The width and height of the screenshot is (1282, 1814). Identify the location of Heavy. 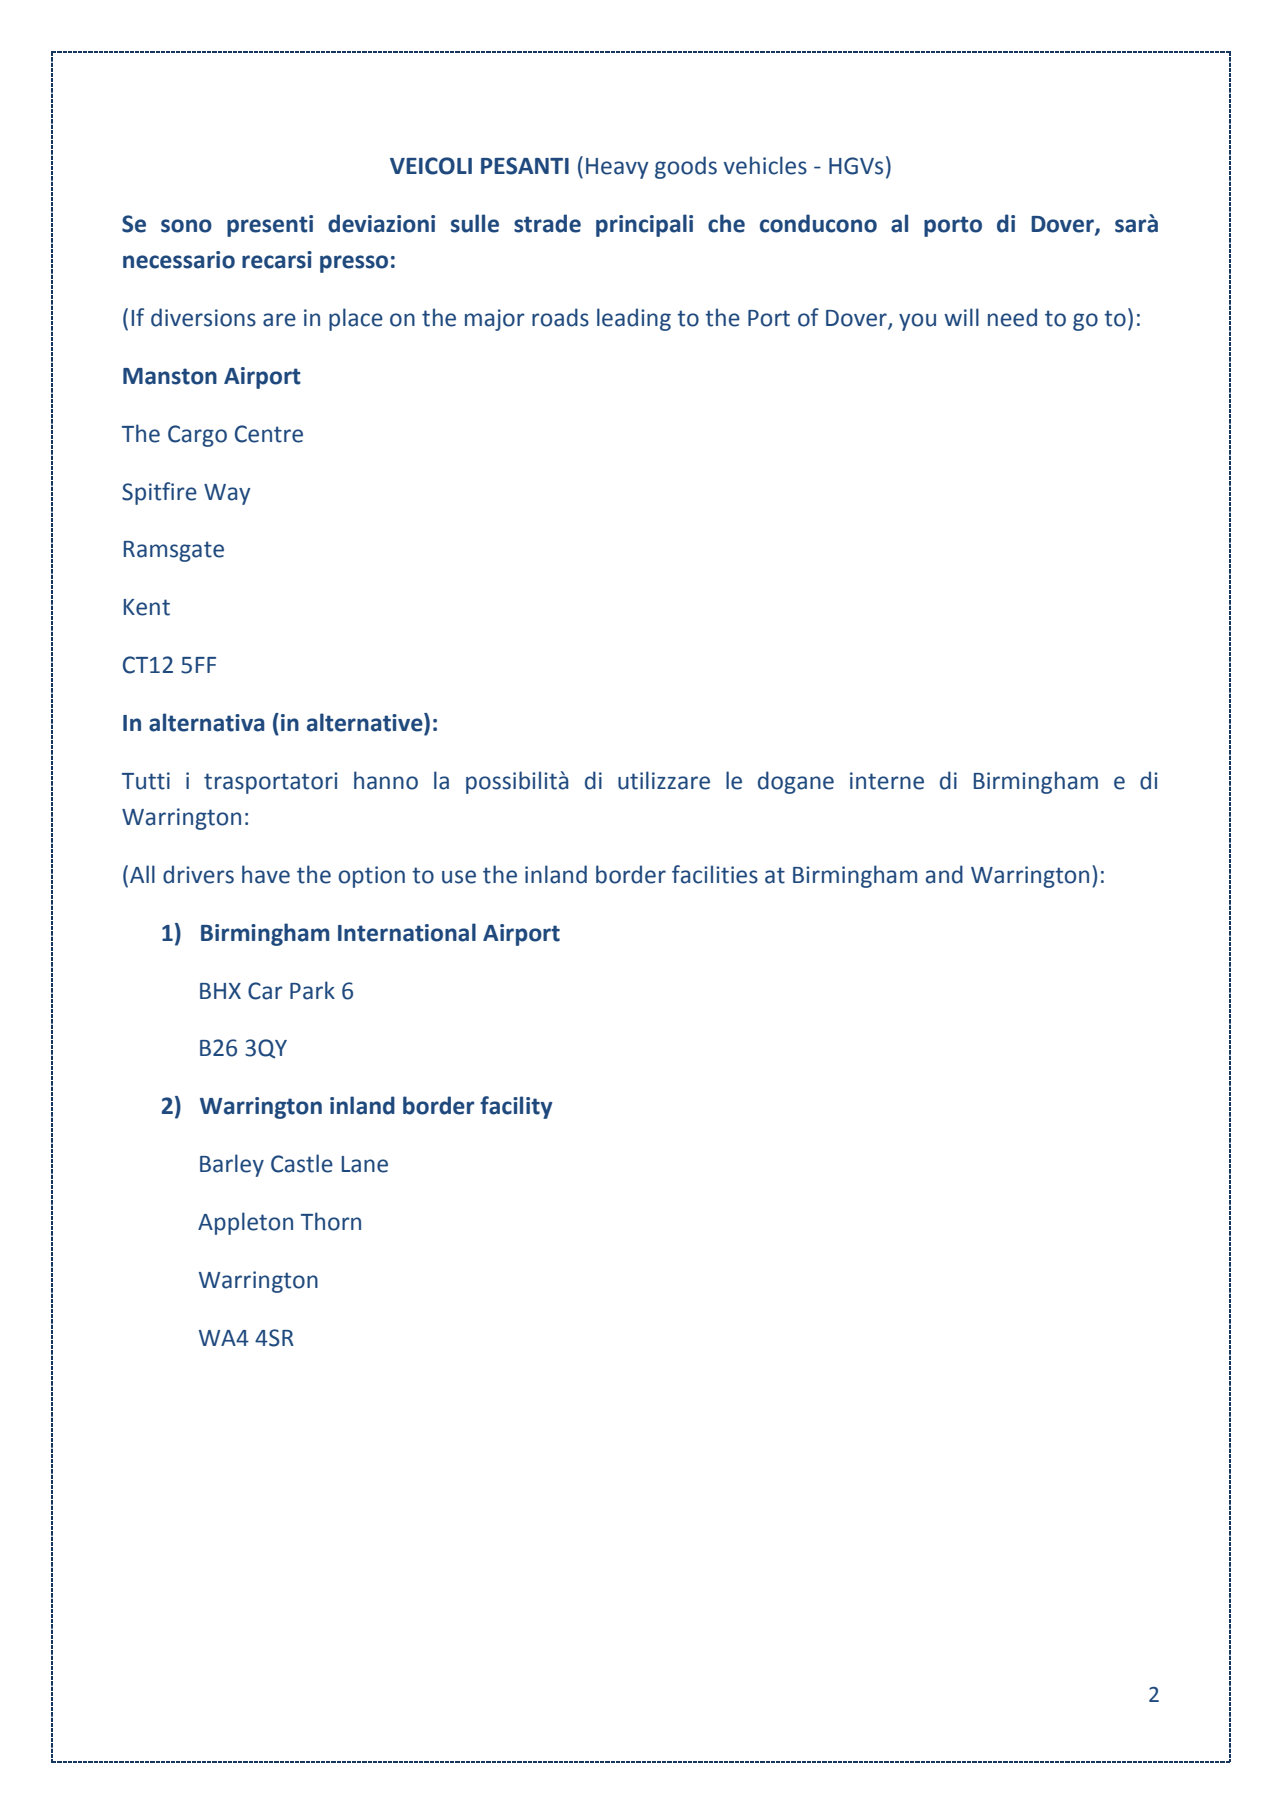
(617, 168).
